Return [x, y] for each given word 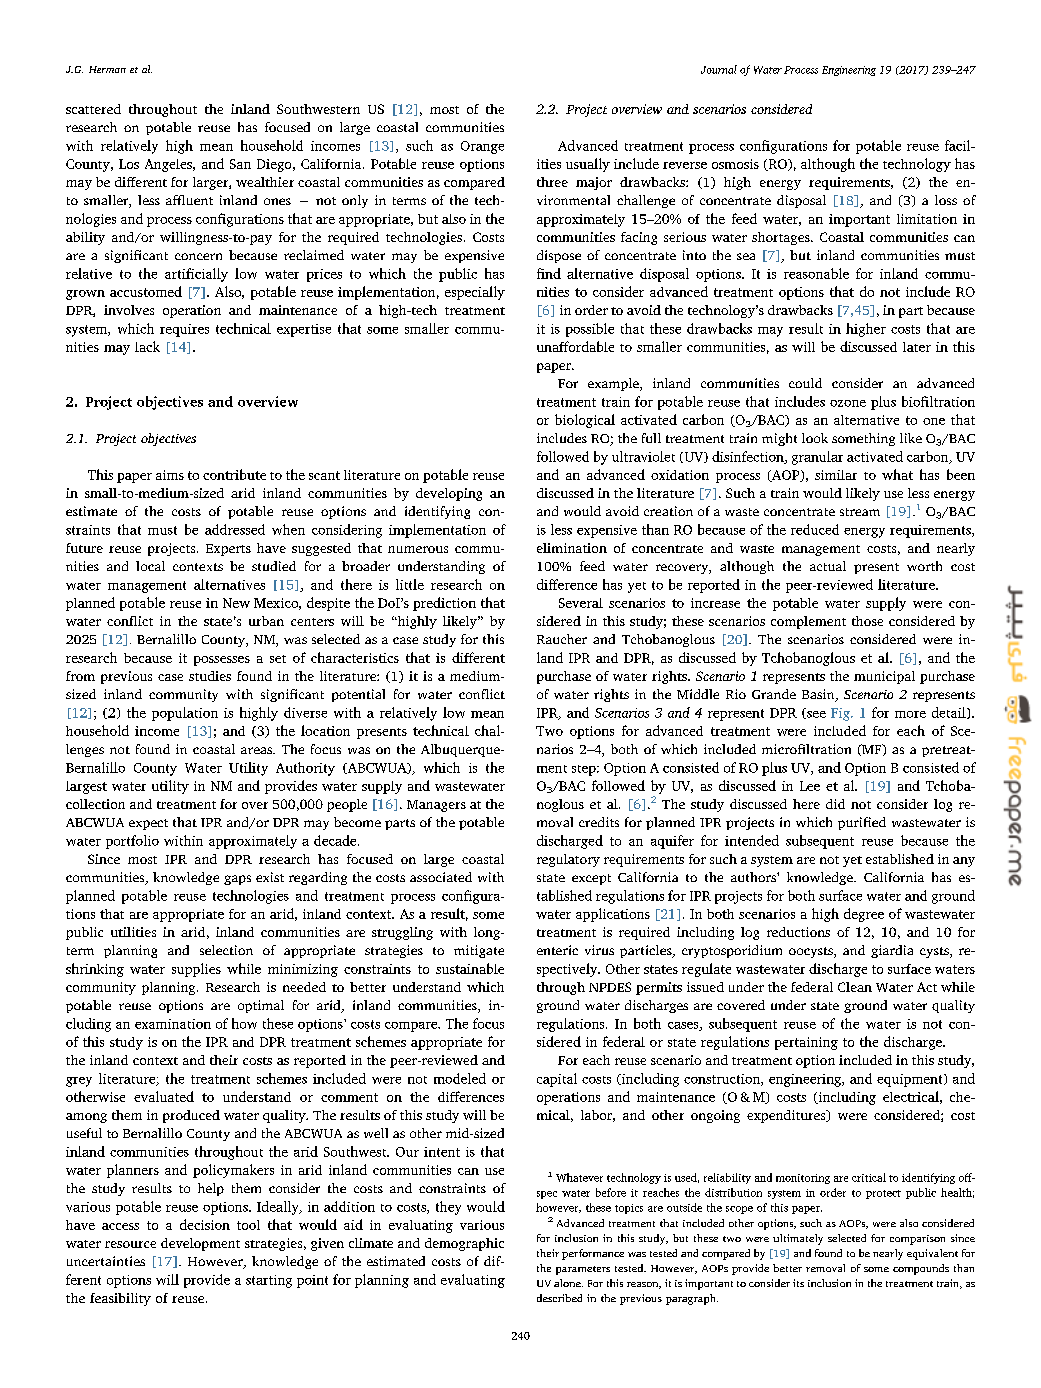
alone [568, 1283]
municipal [884, 677]
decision [205, 1224]
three [552, 182]
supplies [196, 970]
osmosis [735, 164]
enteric [557, 950]
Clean [855, 987]
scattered [93, 109]
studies [210, 676]
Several [581, 603]
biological [585, 421]
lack [147, 346]
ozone [848, 403]
